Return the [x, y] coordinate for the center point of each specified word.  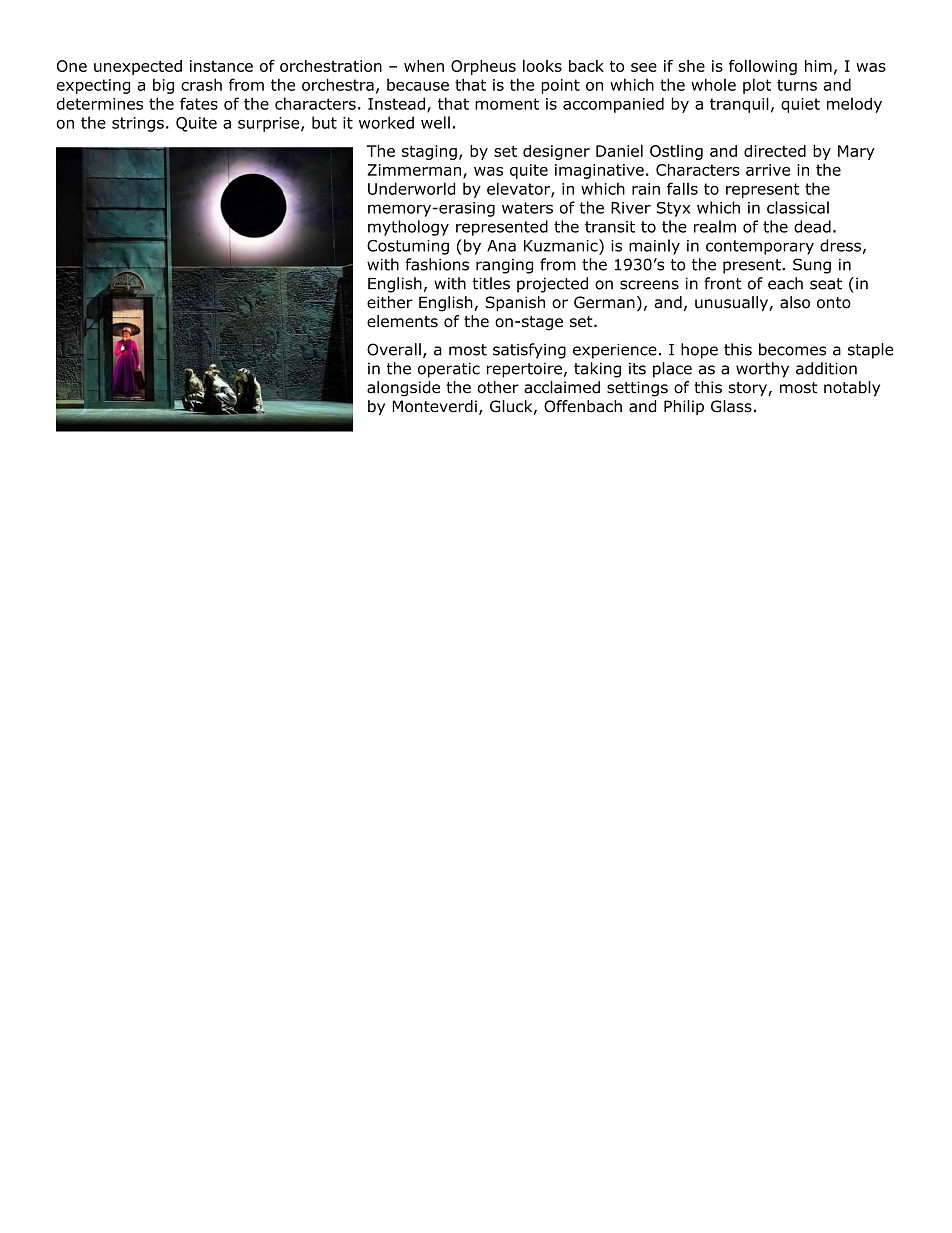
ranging [504, 266]
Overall [394, 349]
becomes [792, 349]
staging [429, 152]
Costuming [408, 247]
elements [402, 321]
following [763, 67]
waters [527, 208]
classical [798, 207]
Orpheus [483, 67]
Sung [812, 266]
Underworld [411, 188]
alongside [403, 389]
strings [138, 124]
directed [775, 151]
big [163, 86]
